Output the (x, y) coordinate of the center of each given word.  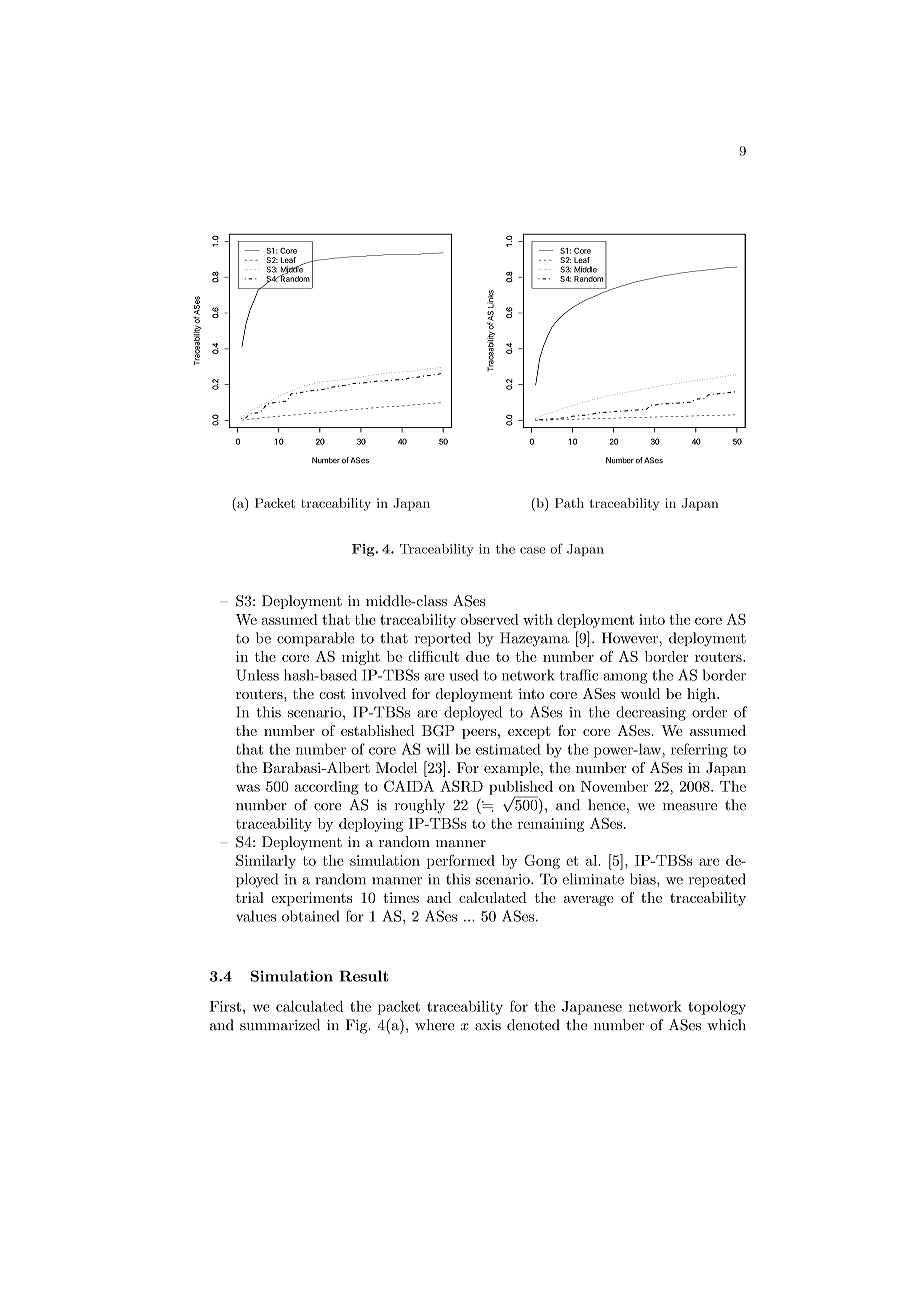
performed (461, 861)
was (248, 788)
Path (569, 503)
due (478, 656)
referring (699, 750)
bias (644, 879)
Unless (257, 675)
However (631, 638)
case (532, 550)
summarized (280, 1025)
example (511, 769)
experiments (312, 899)
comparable (315, 639)
